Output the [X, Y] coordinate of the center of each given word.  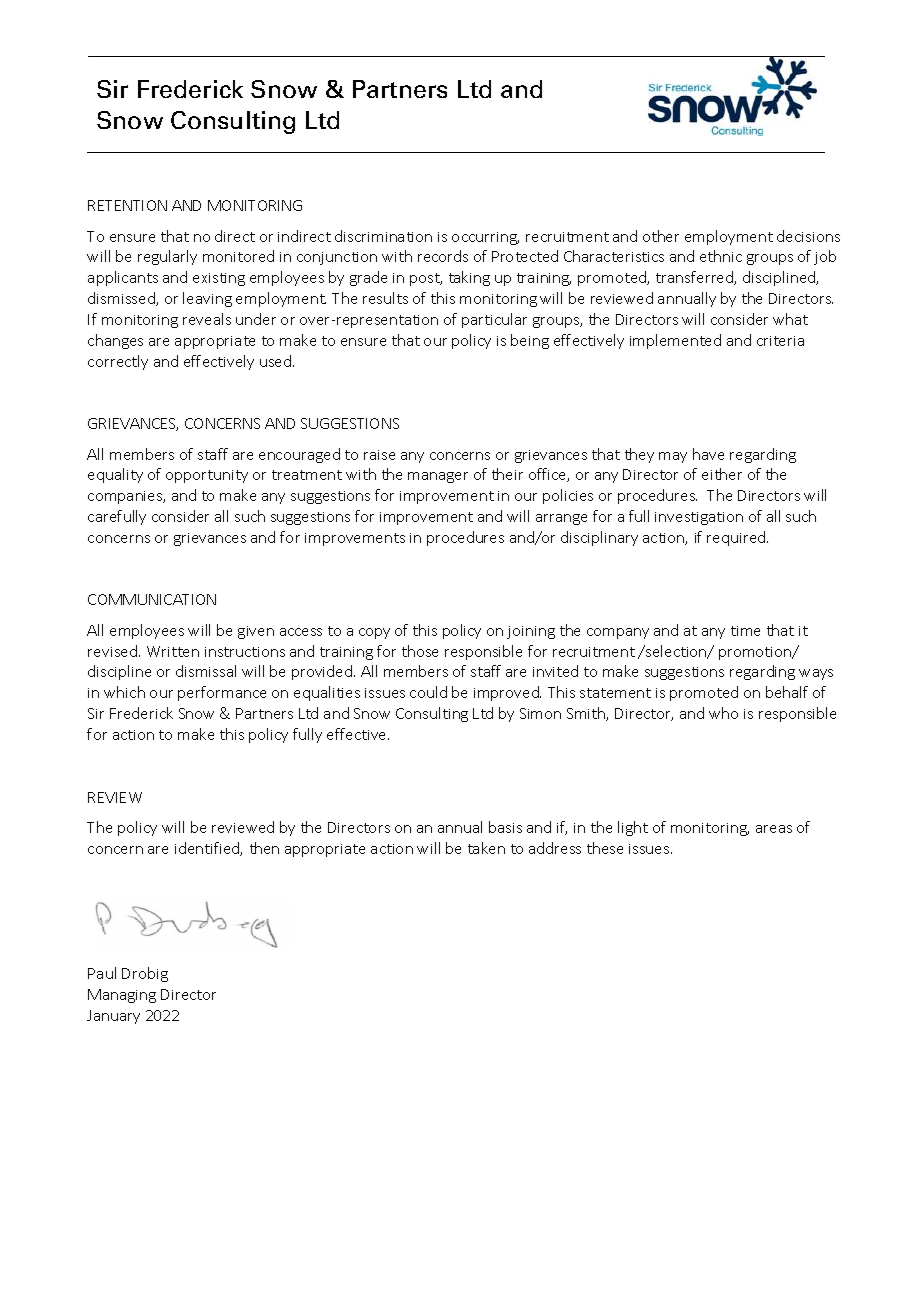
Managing [122, 996]
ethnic [721, 256]
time [745, 631]
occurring [485, 238]
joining [531, 632]
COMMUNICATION [152, 599]
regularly [167, 257]
